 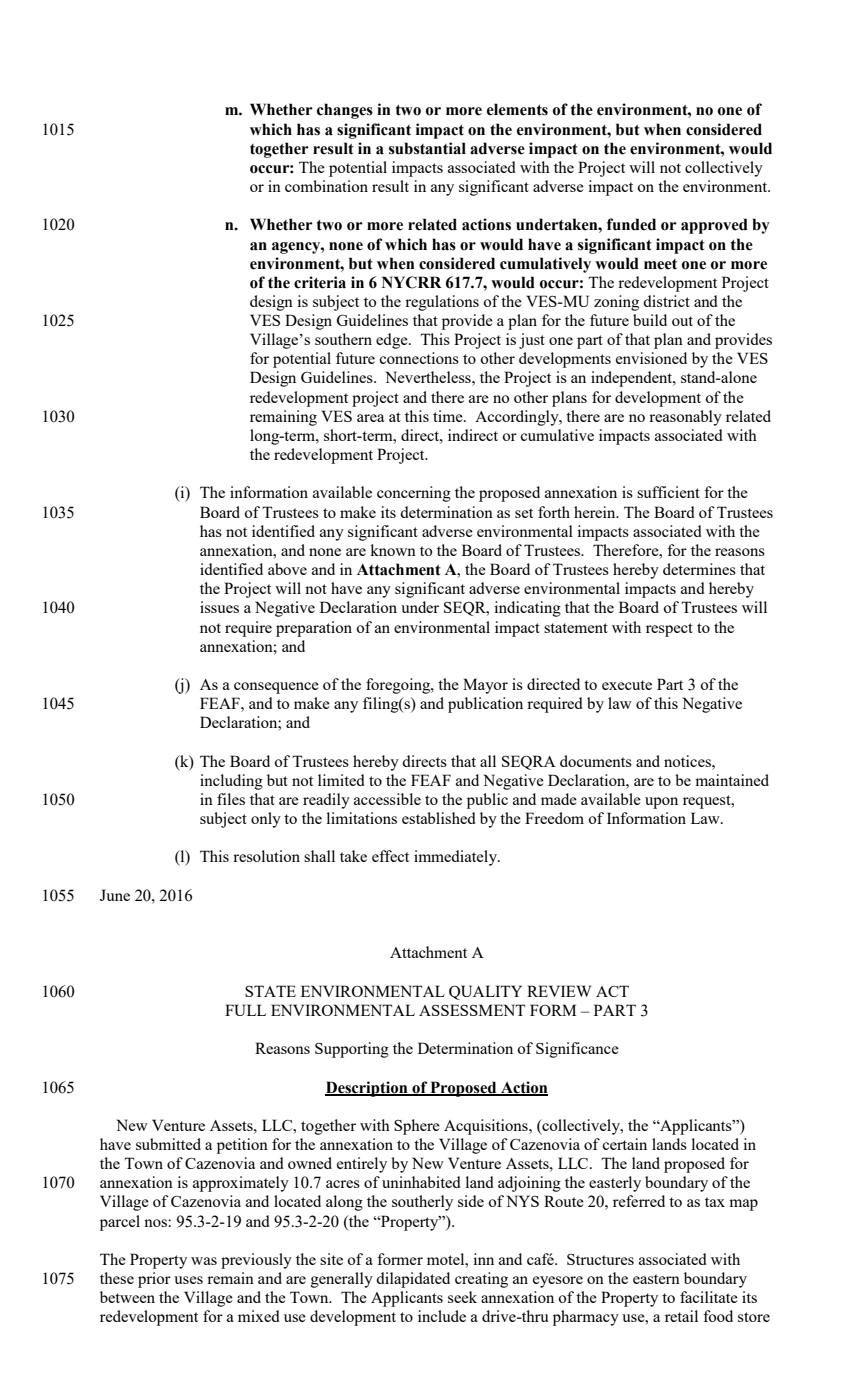 What do you see at coordinates (231, 782) in the screenshot?
I see `including` at bounding box center [231, 782].
